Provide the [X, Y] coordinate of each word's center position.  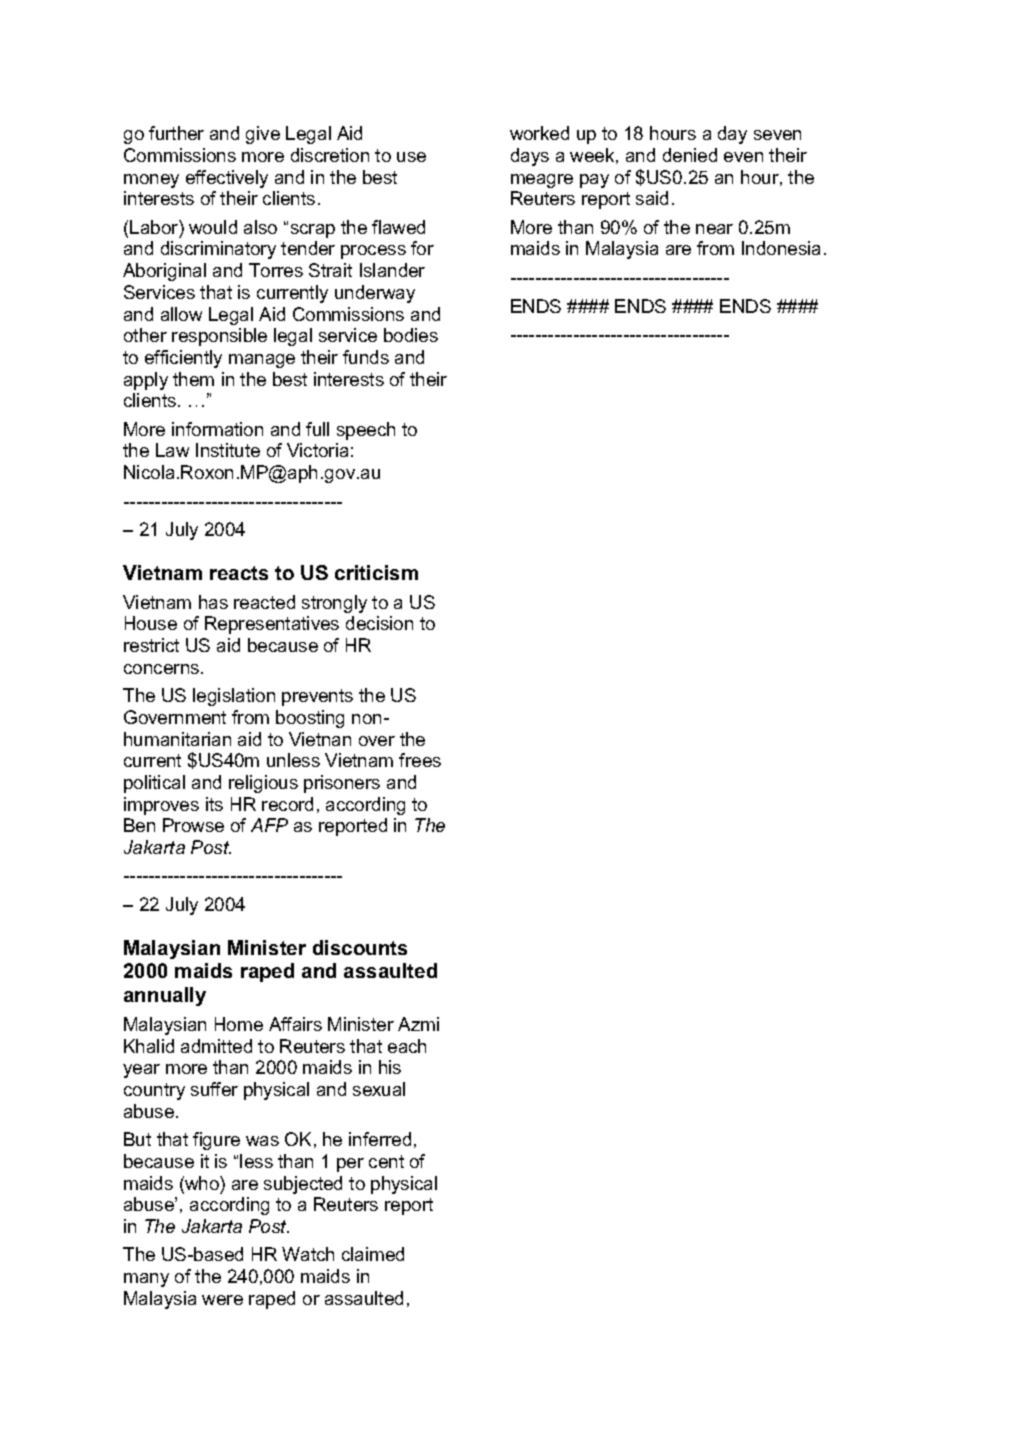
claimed [373, 1254]
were [222, 1300]
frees [420, 760]
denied [690, 155]
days [530, 157]
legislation [234, 697]
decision [379, 623]
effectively [227, 179]
